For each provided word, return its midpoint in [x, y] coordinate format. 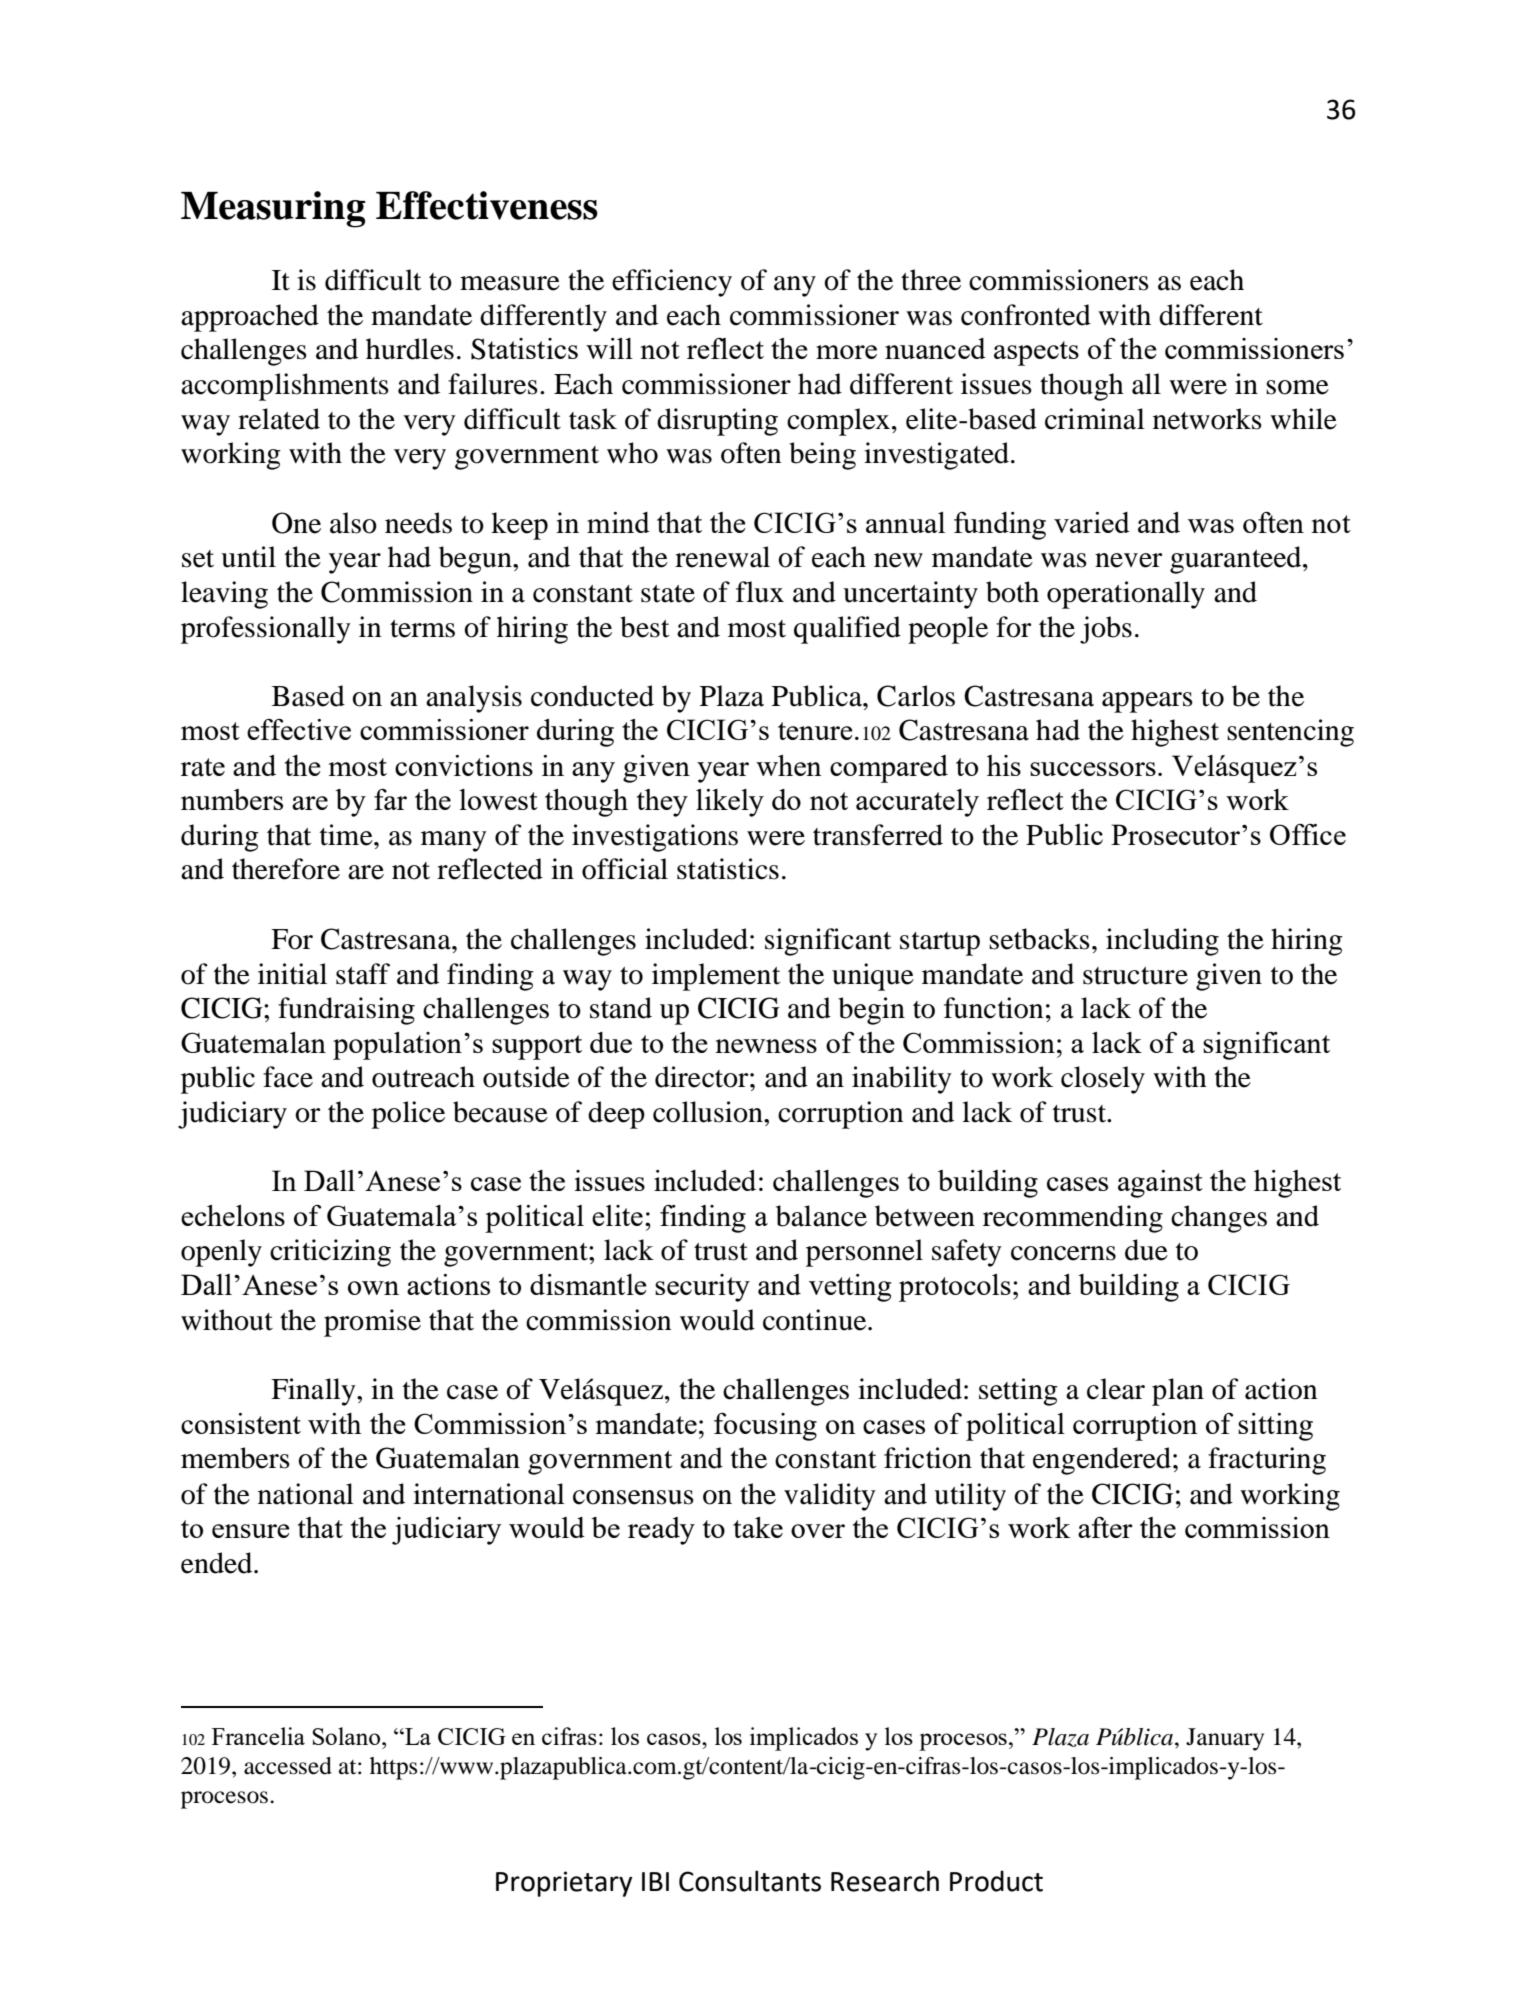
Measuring [273, 209]
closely [1103, 1080]
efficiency [672, 283]
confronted [1026, 315]
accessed [288, 1766]
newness [766, 1046]
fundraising [346, 1011]
